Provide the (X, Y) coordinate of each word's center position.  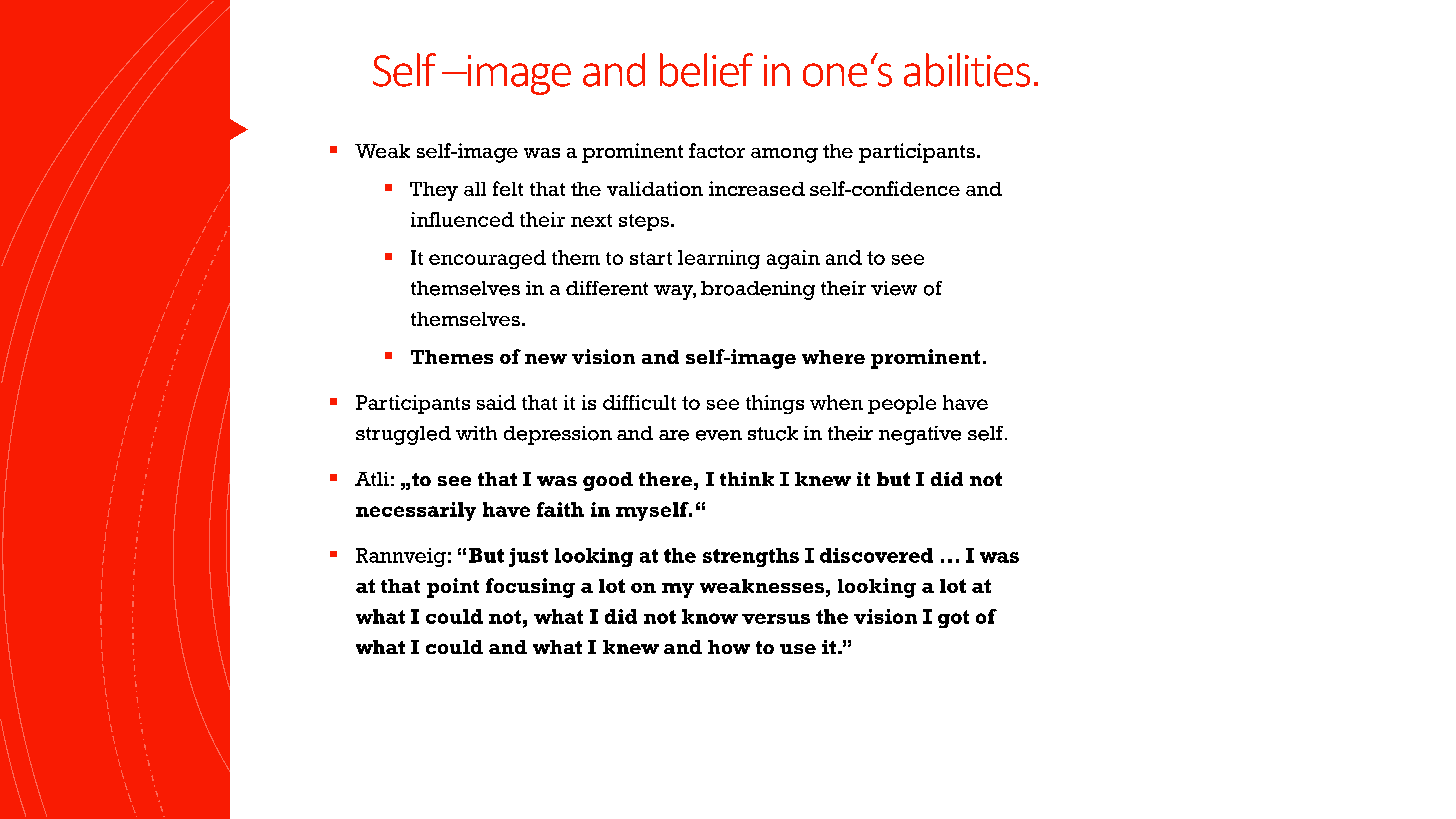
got (953, 619)
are (674, 435)
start (651, 258)
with (476, 433)
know (710, 616)
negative (920, 435)
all (475, 189)
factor (717, 150)
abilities (967, 70)
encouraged (487, 259)
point (453, 588)
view (894, 288)
